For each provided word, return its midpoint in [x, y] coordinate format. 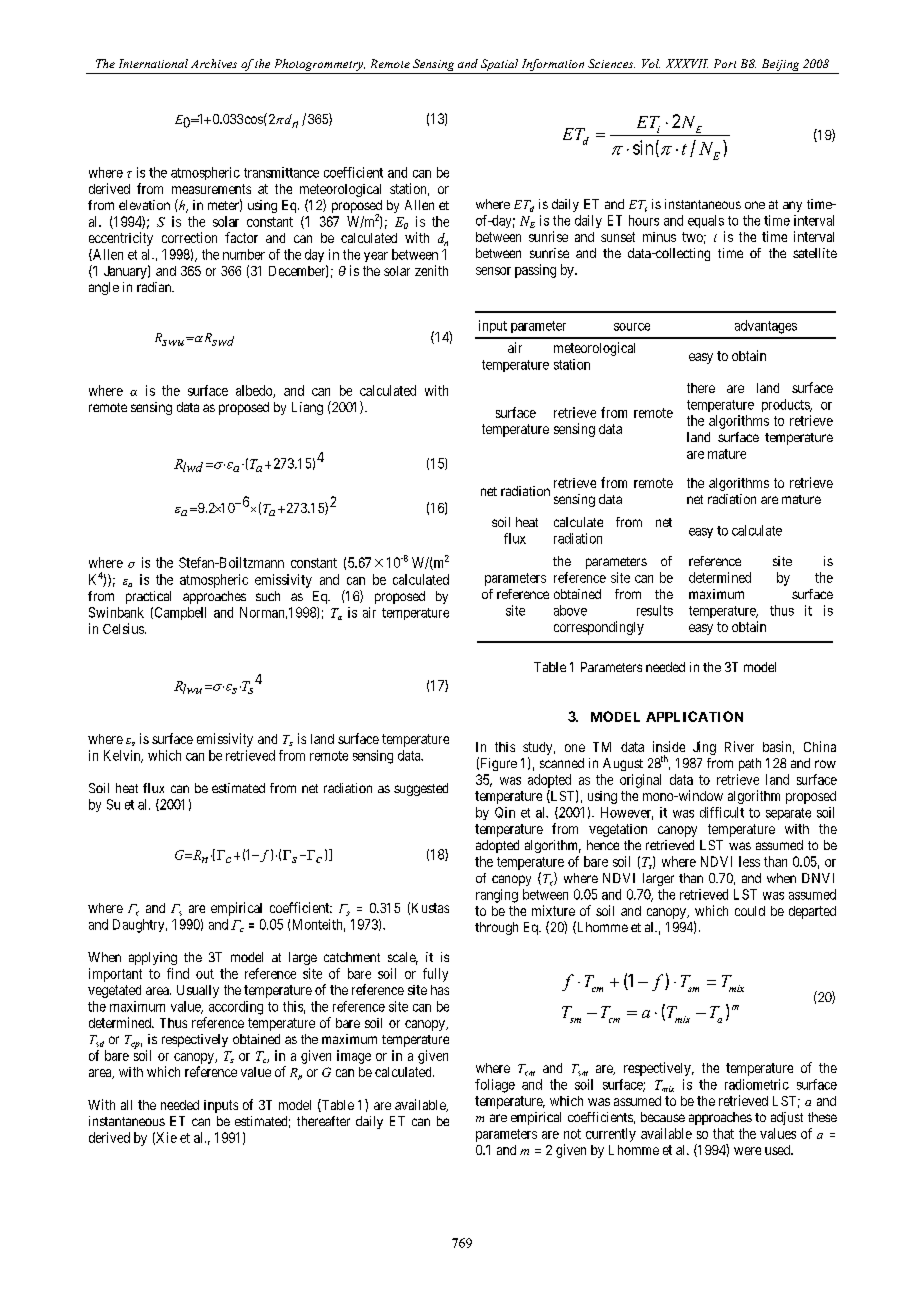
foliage [495, 1086]
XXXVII [687, 63]
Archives [214, 63]
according [236, 1008]
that [723, 1133]
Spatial [499, 66]
